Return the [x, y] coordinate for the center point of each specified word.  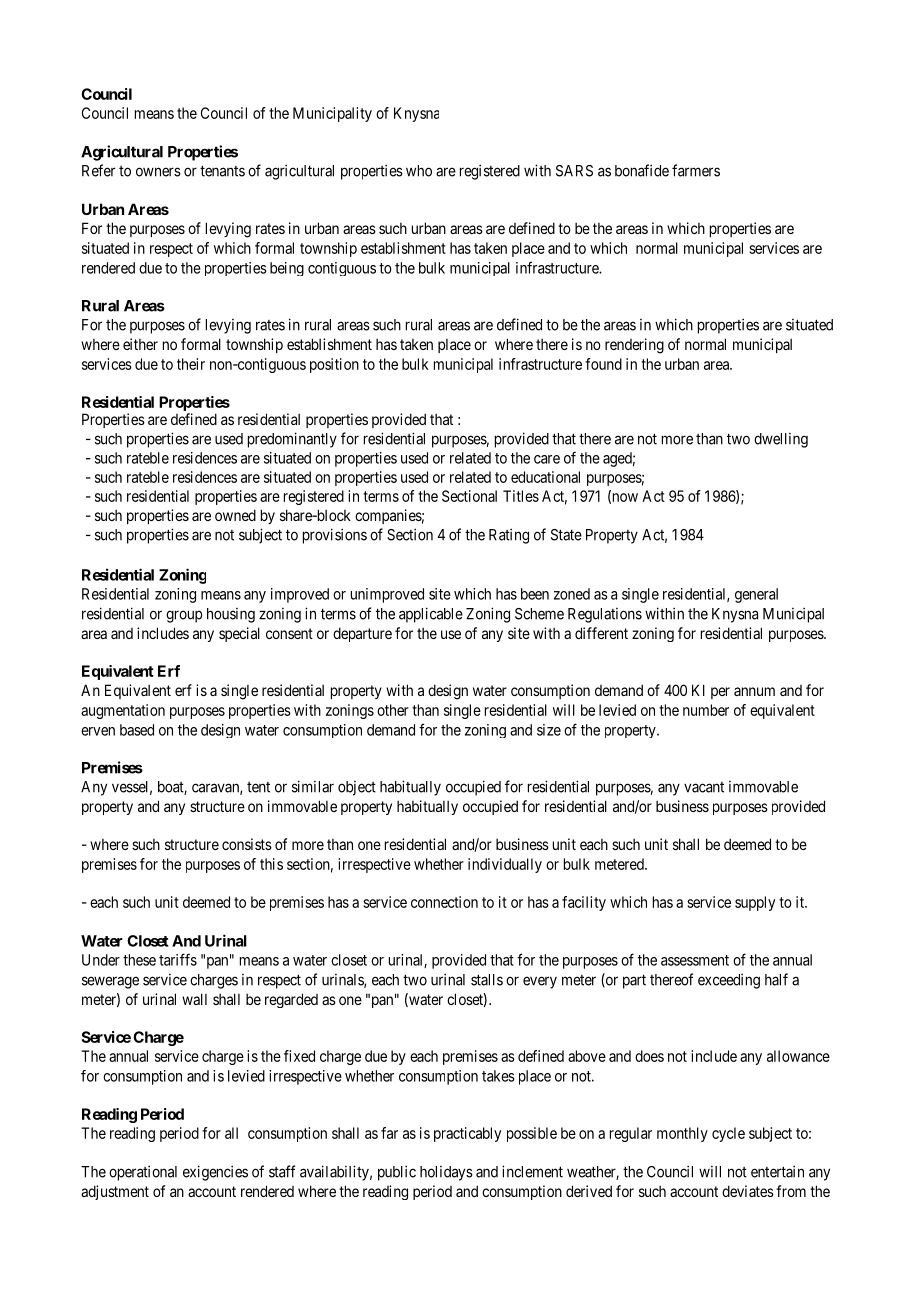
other [393, 710]
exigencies [215, 1173]
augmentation [123, 711]
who [419, 171]
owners [158, 172]
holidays [446, 1173]
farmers [696, 170]
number [706, 710]
